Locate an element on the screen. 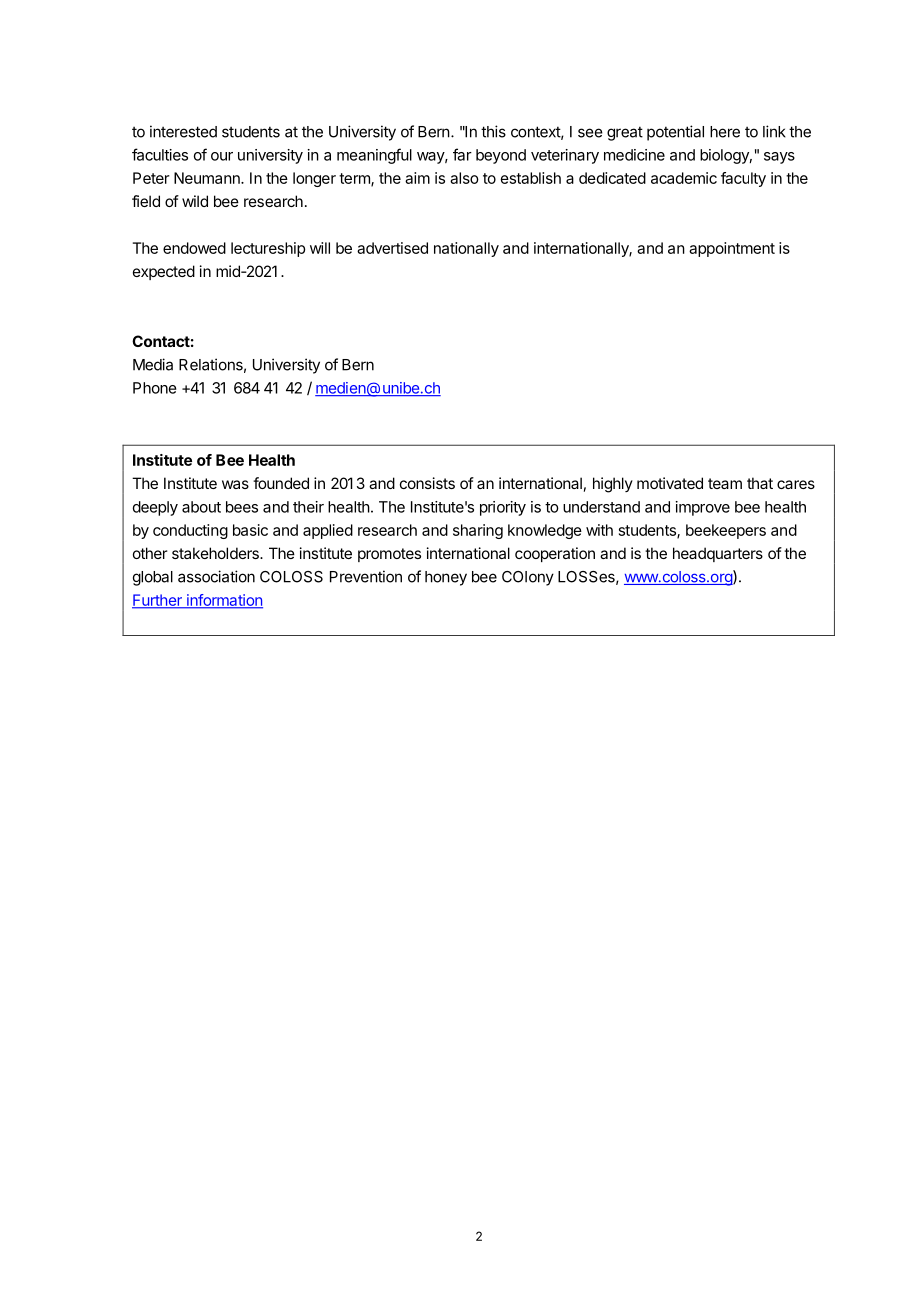  advertised is located at coordinates (392, 248).
